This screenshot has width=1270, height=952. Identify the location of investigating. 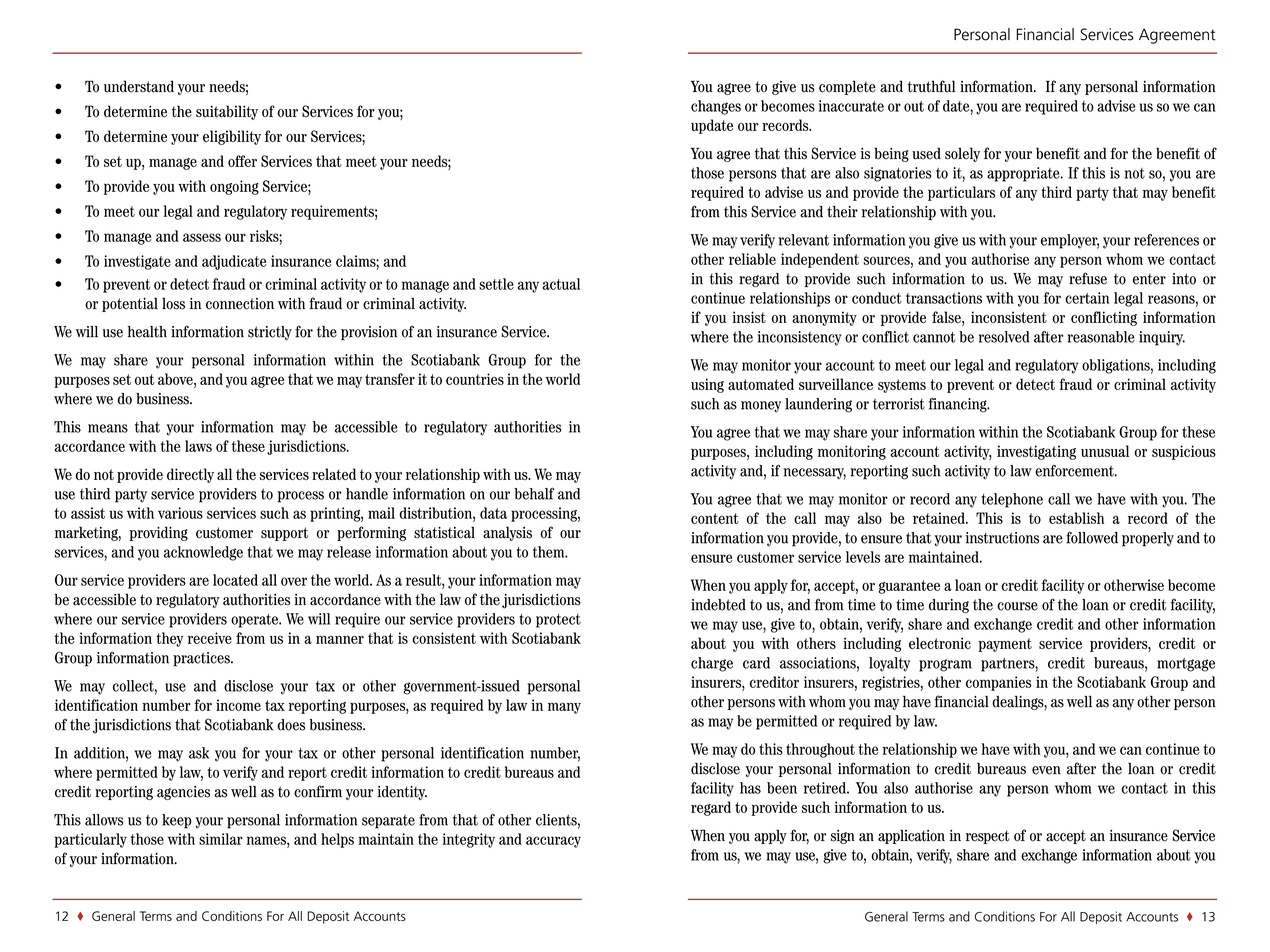
(1036, 452).
